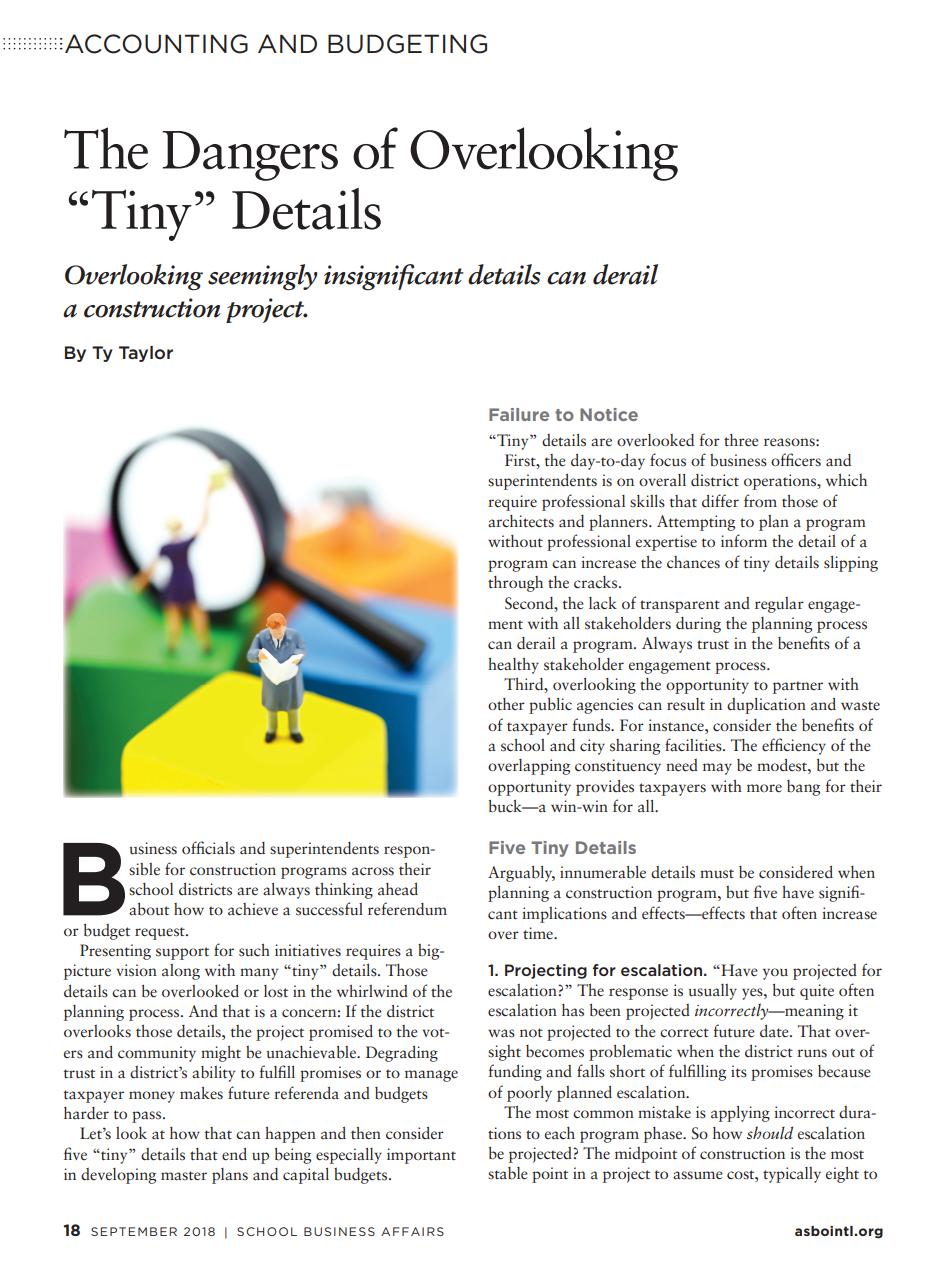 The width and height of the screenshot is (952, 1275). Describe the element at coordinates (766, 706) in the screenshot. I see `duplication` at that location.
